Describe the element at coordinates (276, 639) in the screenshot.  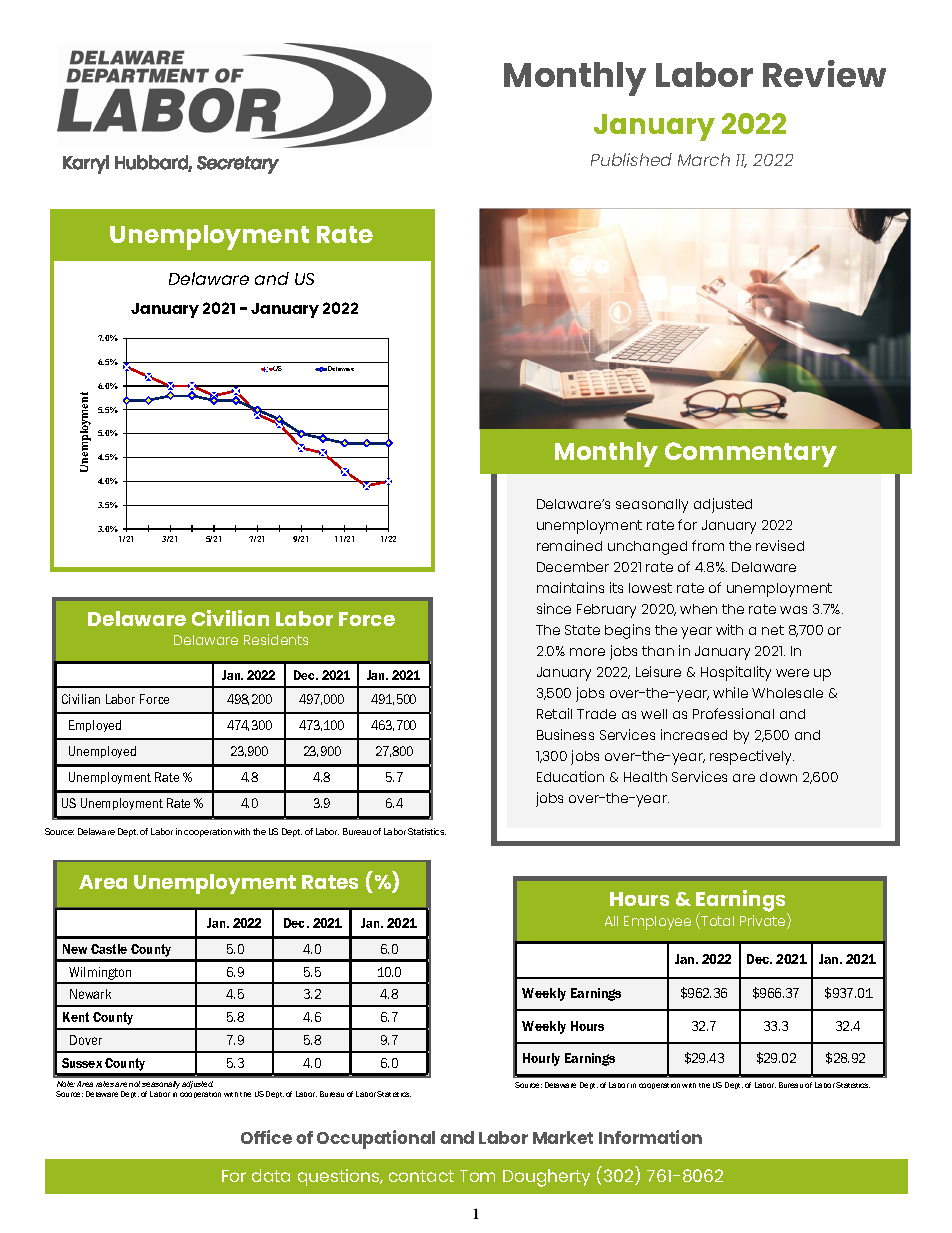
I see `Residents` at that location.
